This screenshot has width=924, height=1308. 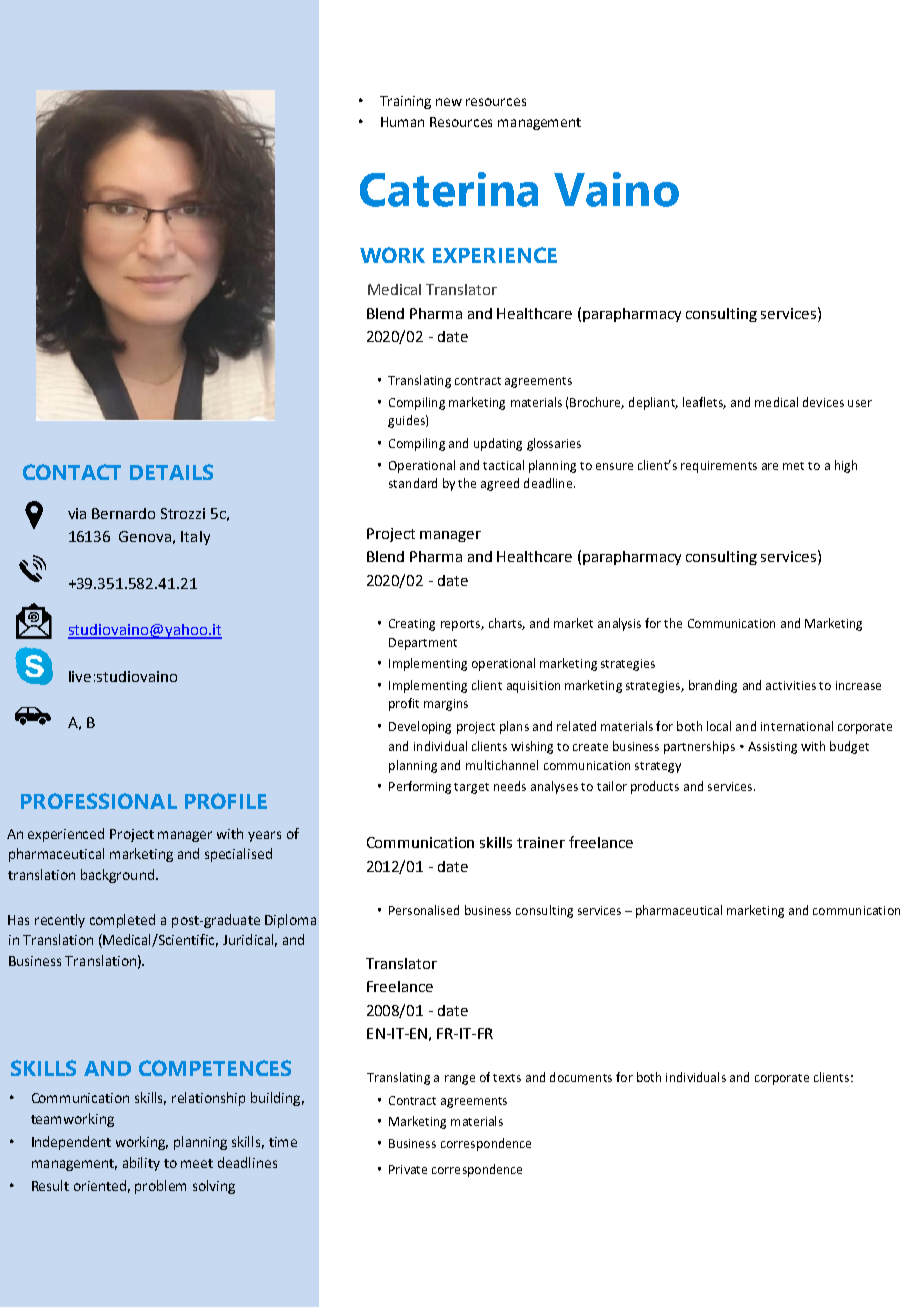 What do you see at coordinates (402, 122) in the screenshot?
I see `Human` at bounding box center [402, 122].
